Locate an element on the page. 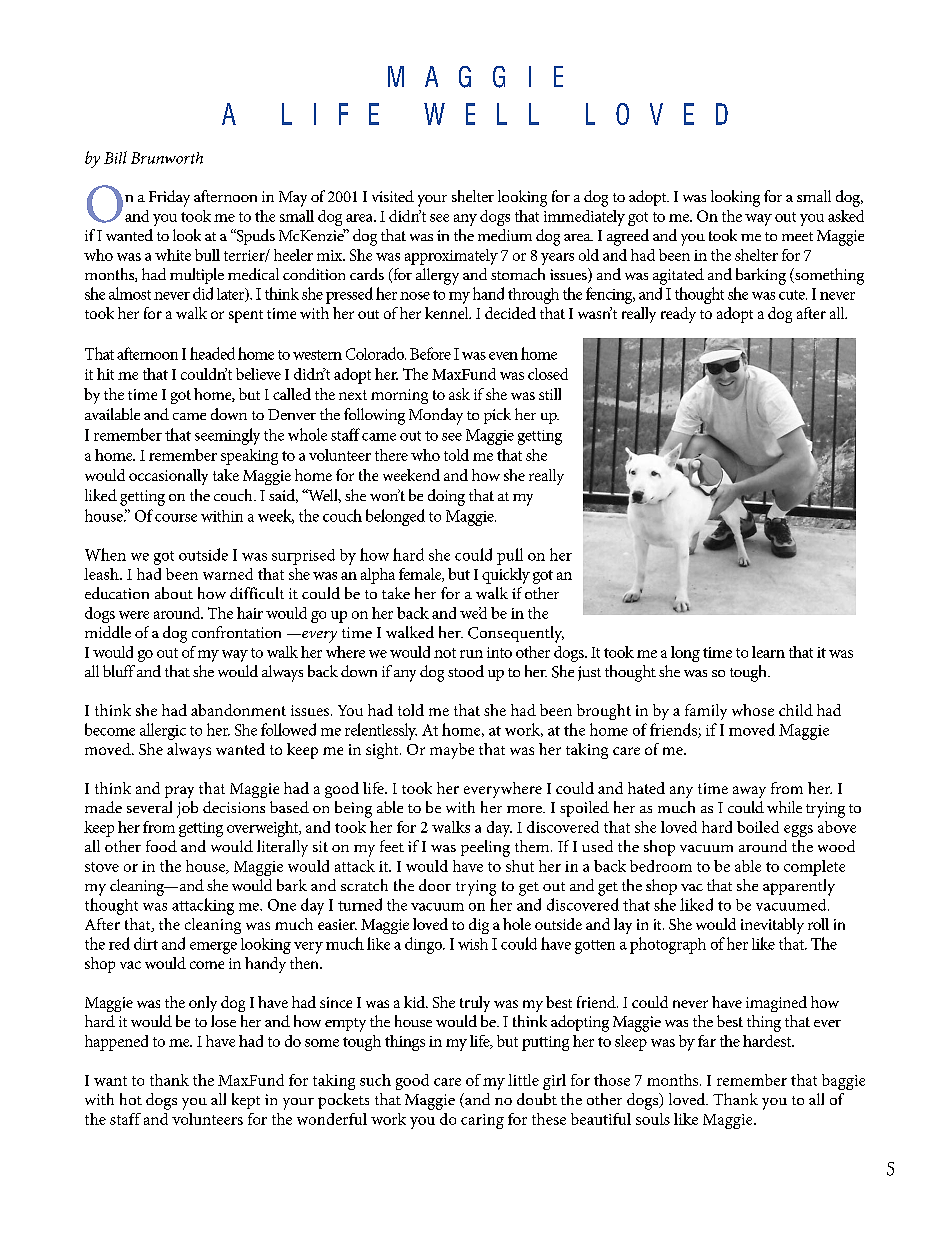 This document has width=952, height=1233. meet is located at coordinates (797, 236).
